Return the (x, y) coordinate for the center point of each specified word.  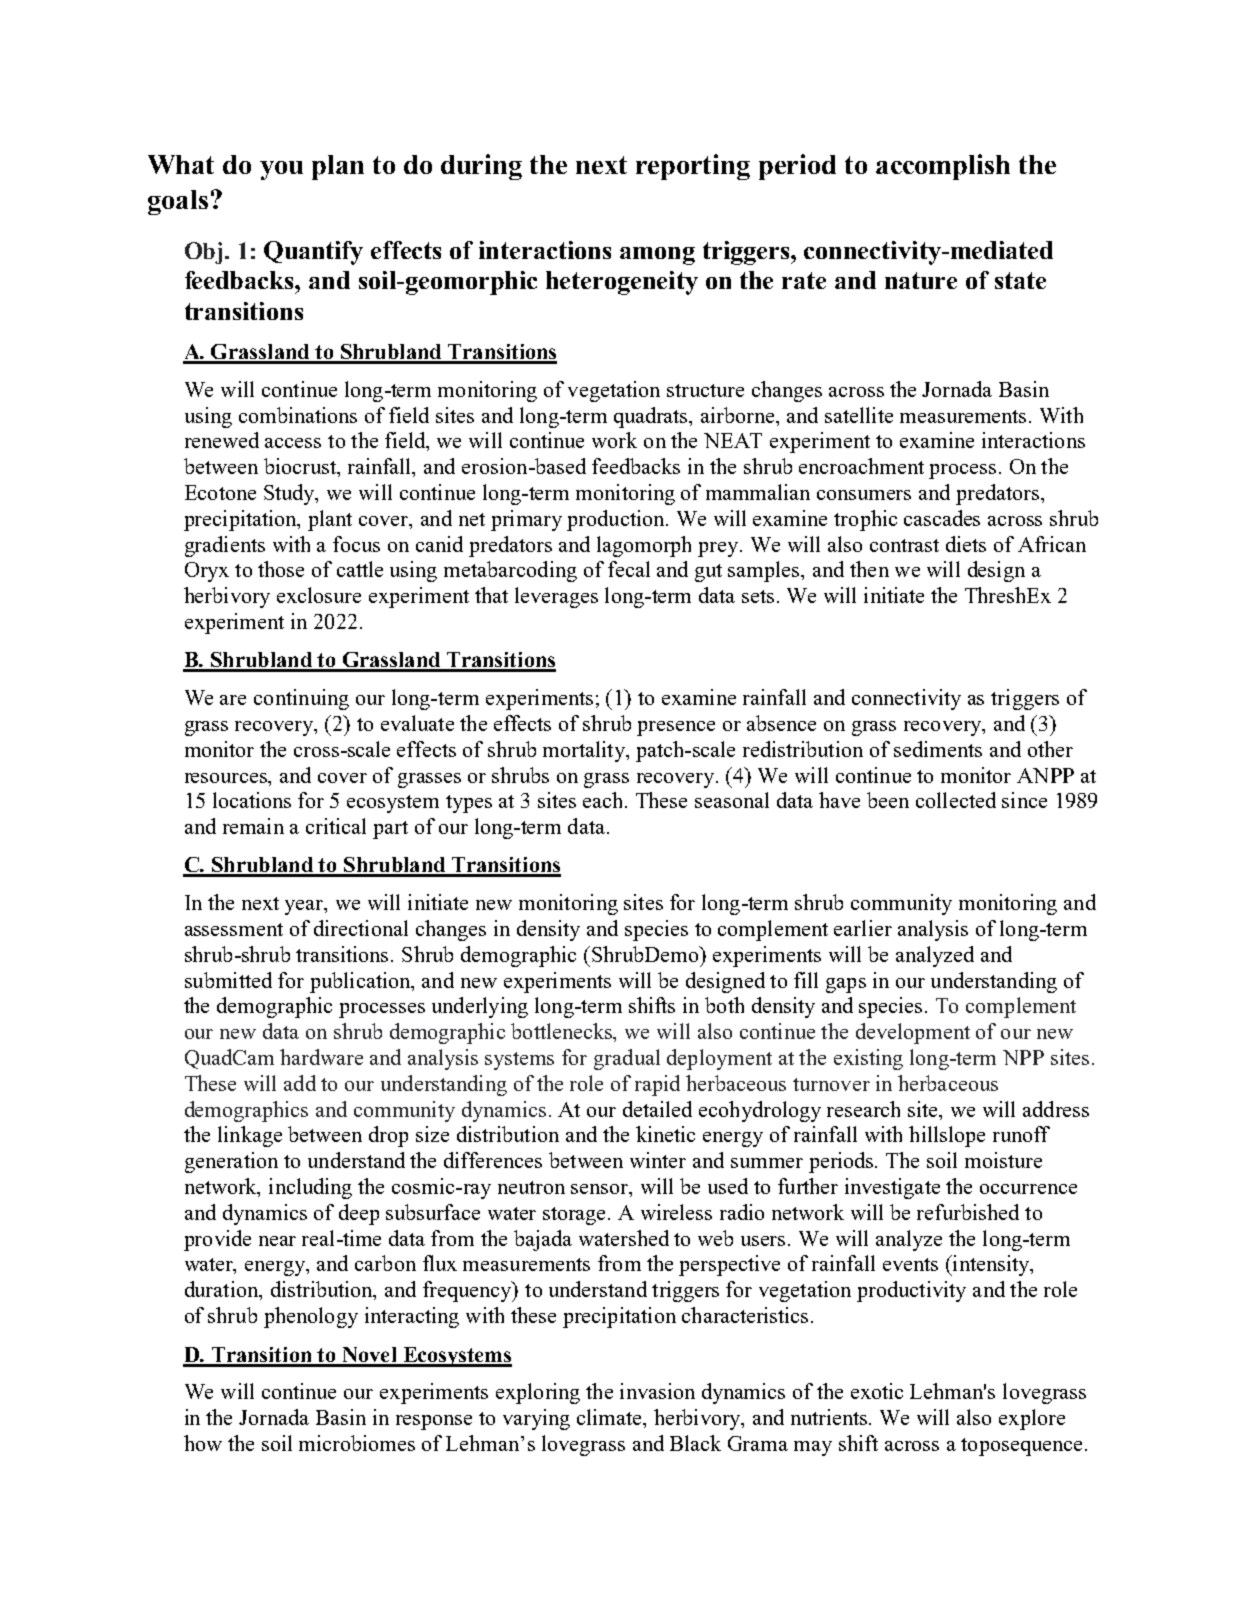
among (657, 256)
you (281, 170)
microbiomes (357, 1443)
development (913, 1033)
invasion (657, 1391)
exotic (877, 1391)
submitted (228, 980)
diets (966, 544)
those (281, 569)
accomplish (943, 167)
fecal (629, 569)
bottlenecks (563, 1032)
